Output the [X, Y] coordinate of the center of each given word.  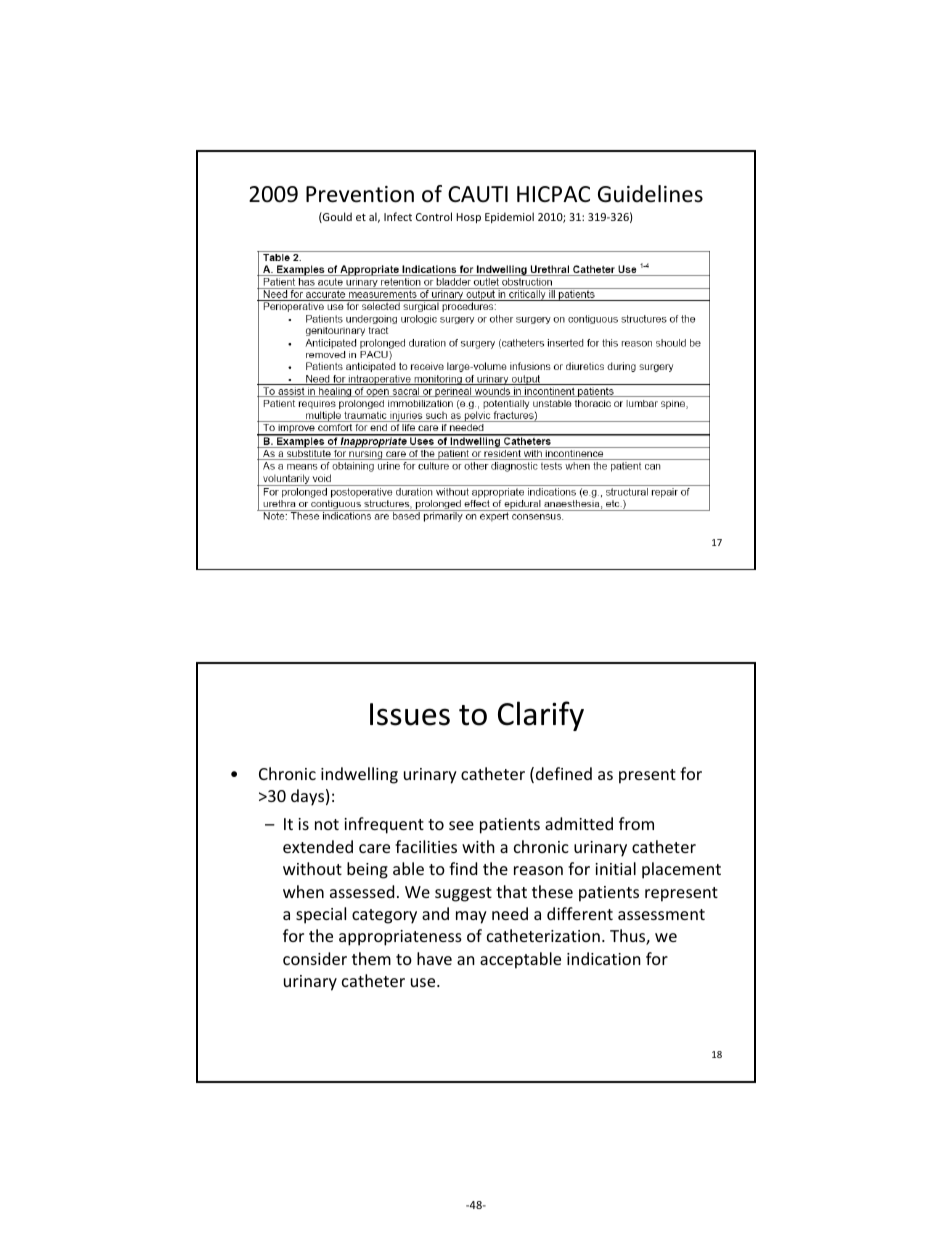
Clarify [541, 716]
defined [564, 773]
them [371, 958]
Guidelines [650, 194]
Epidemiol [509, 217]
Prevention [360, 194]
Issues [410, 714]
